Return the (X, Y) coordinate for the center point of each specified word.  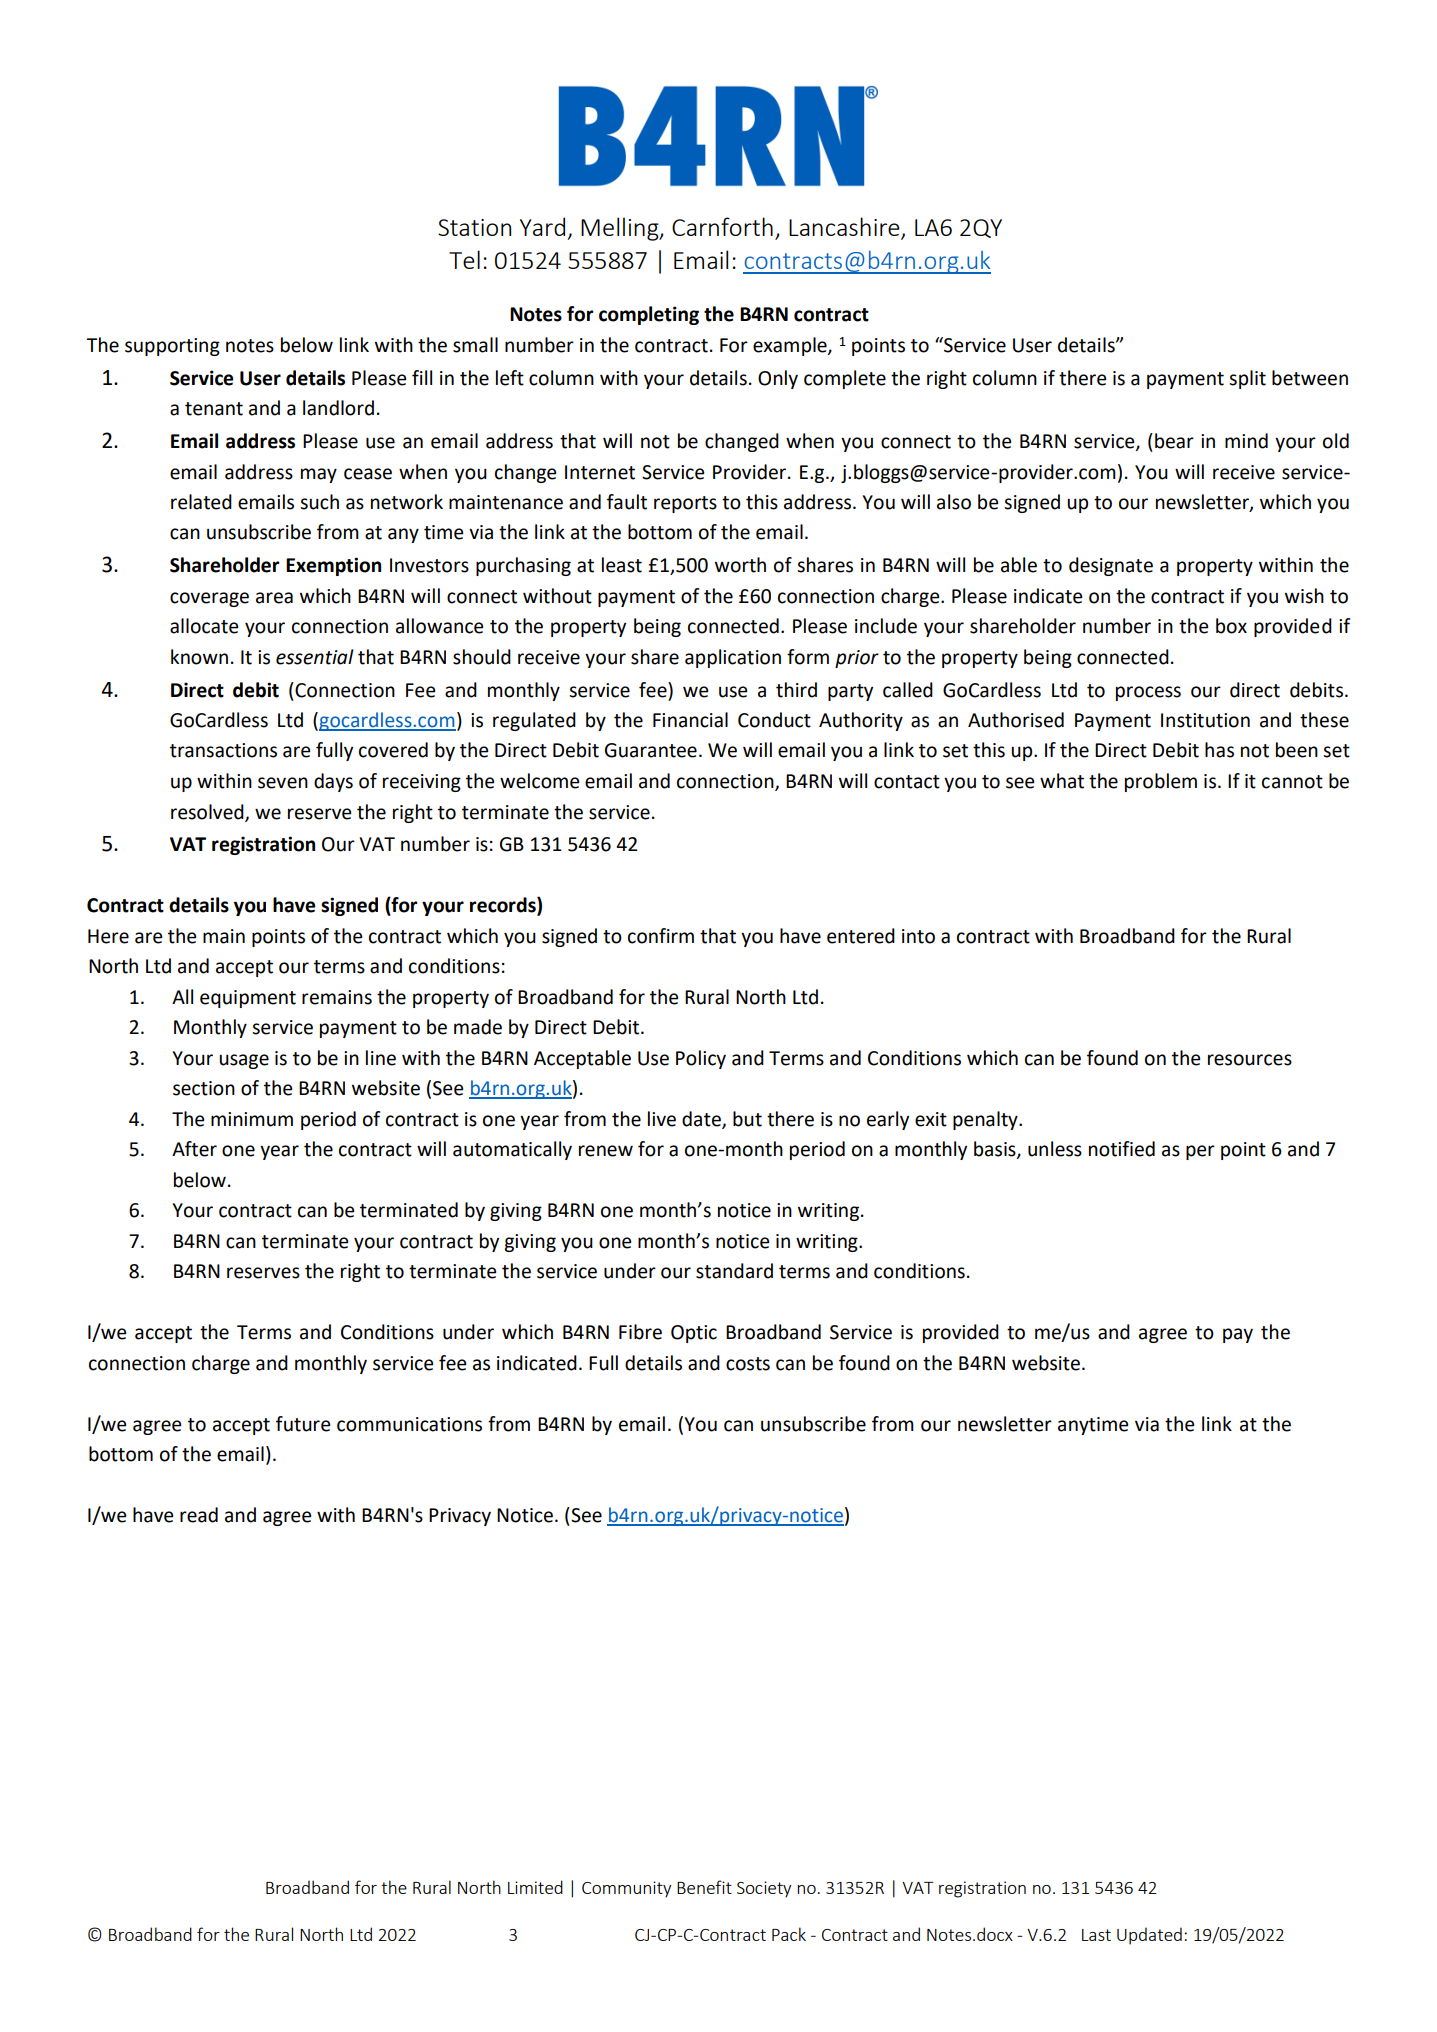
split (1247, 379)
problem (1161, 782)
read (199, 1515)
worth (740, 565)
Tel (464, 259)
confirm (661, 936)
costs (748, 1364)
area (274, 598)
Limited (535, 1887)
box (1231, 626)
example (791, 346)
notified (1122, 1149)
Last (1096, 1935)
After (194, 1149)
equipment (248, 999)
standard (734, 1271)
